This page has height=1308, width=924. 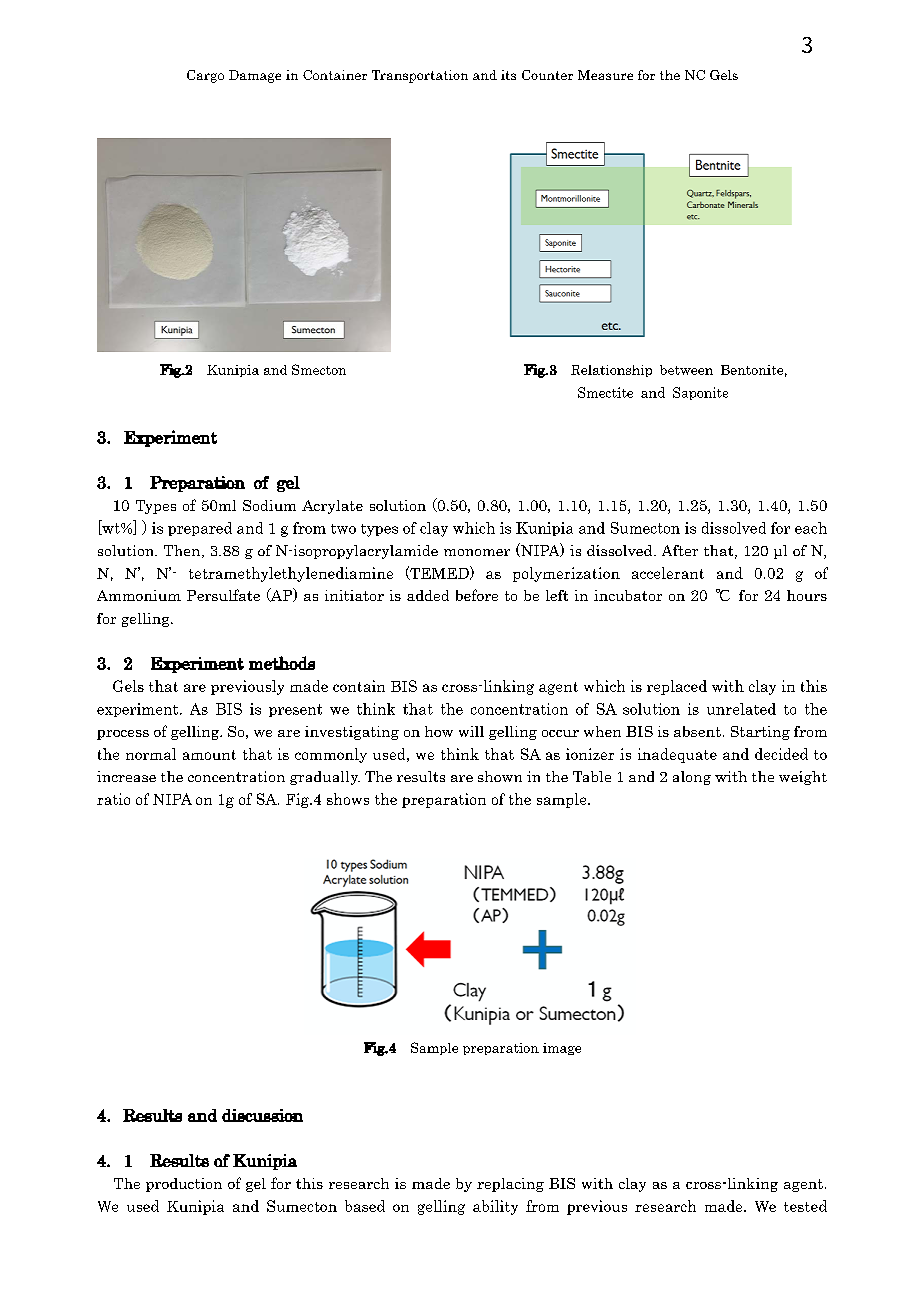 What do you see at coordinates (686, 370) in the page?
I see `between` at bounding box center [686, 370].
